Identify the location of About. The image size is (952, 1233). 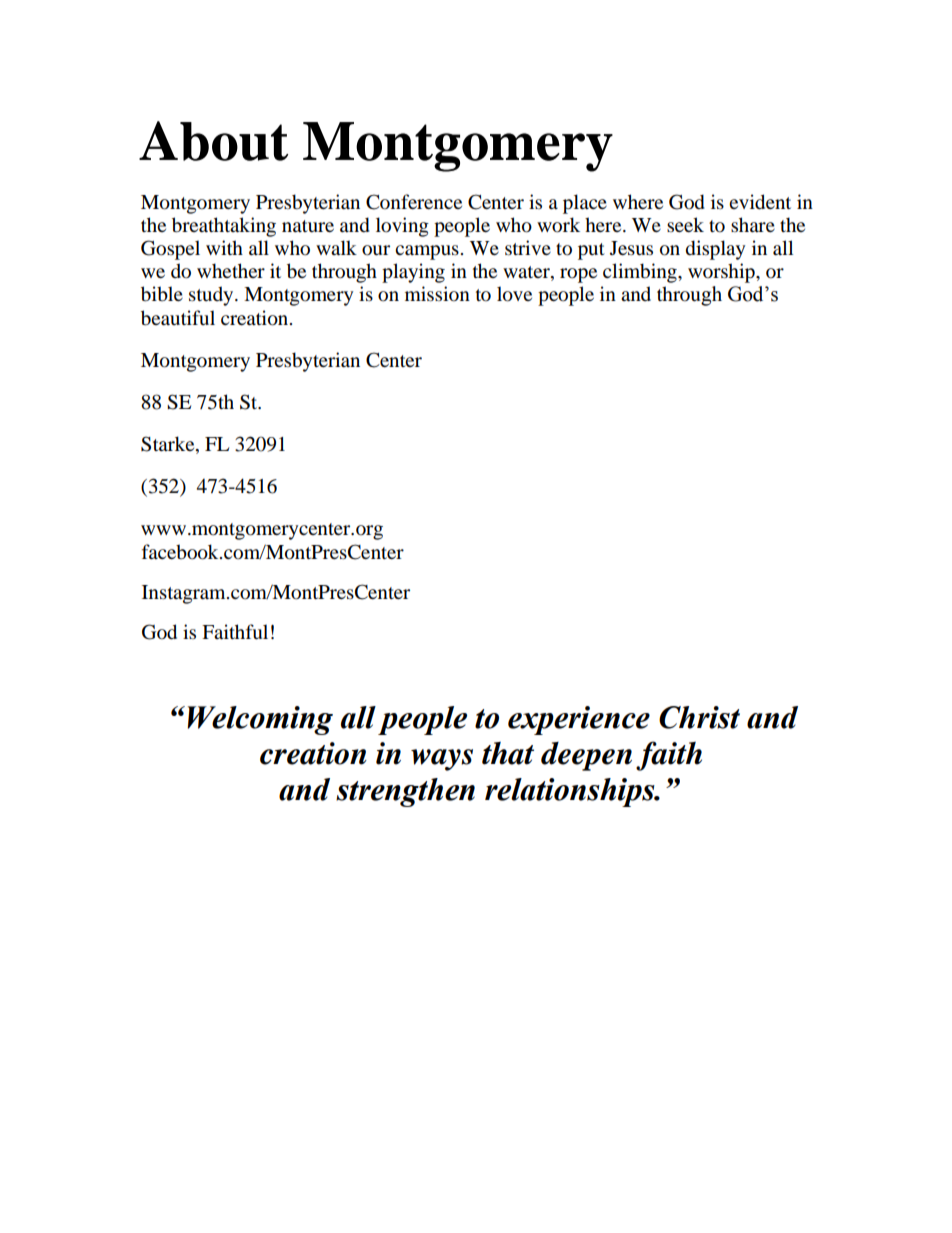
(214, 141).
